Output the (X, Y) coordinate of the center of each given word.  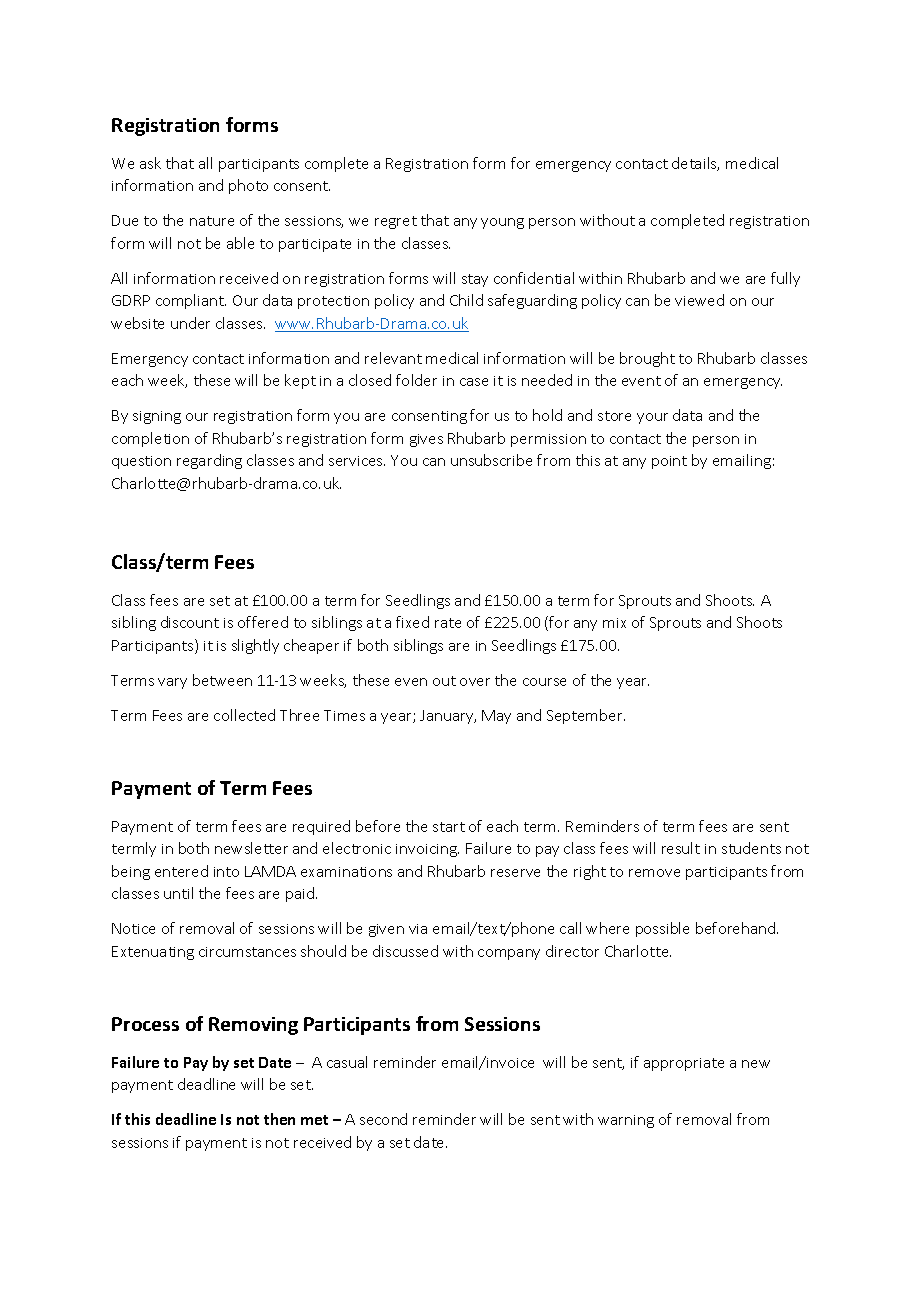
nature (212, 221)
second (383, 1119)
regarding (209, 461)
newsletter (251, 848)
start (449, 827)
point (669, 462)
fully (785, 279)
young (502, 223)
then (279, 1119)
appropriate (684, 1064)
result (681, 848)
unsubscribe (491, 460)
